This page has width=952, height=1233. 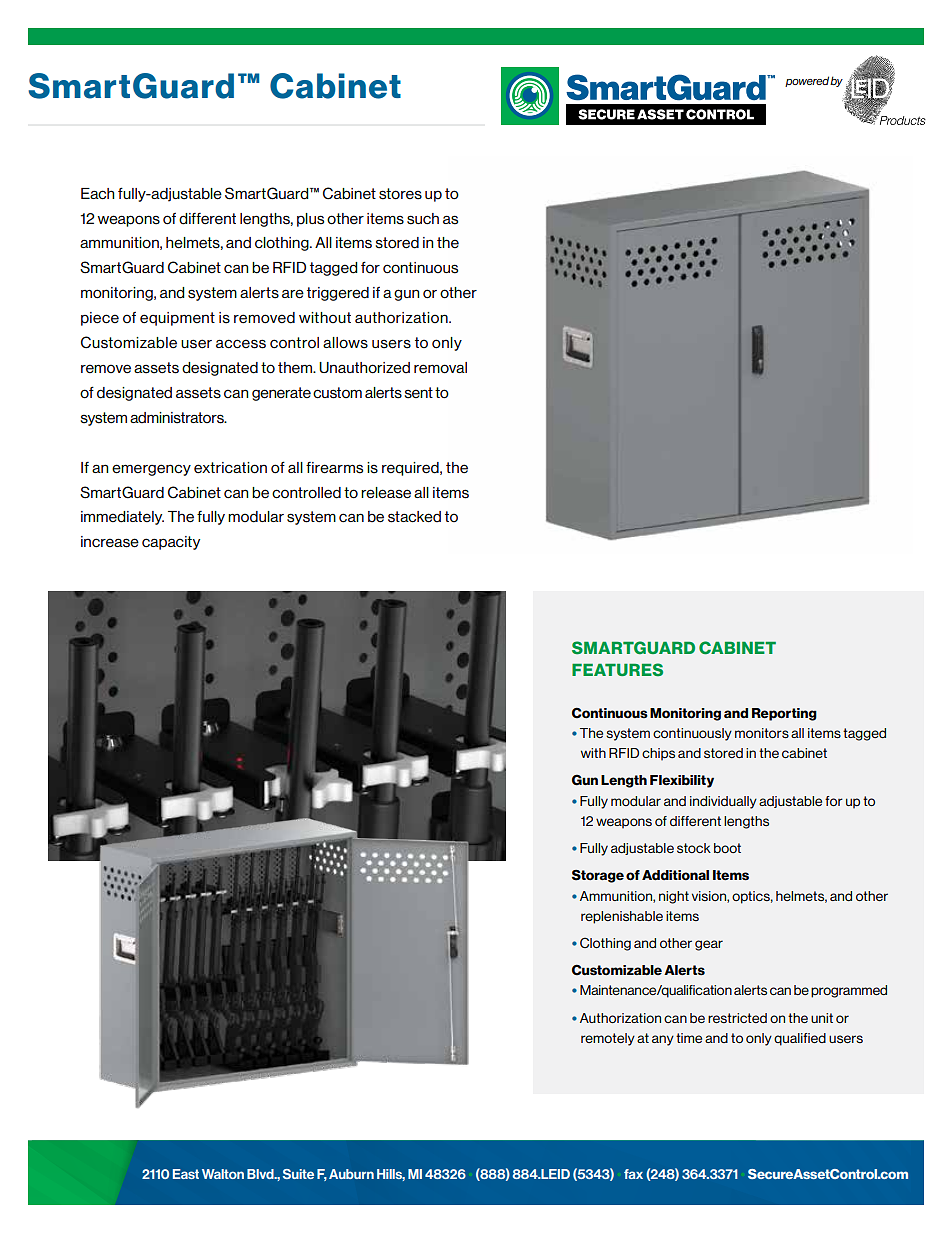 What do you see at coordinates (400, 194) in the page?
I see `stores` at bounding box center [400, 194].
